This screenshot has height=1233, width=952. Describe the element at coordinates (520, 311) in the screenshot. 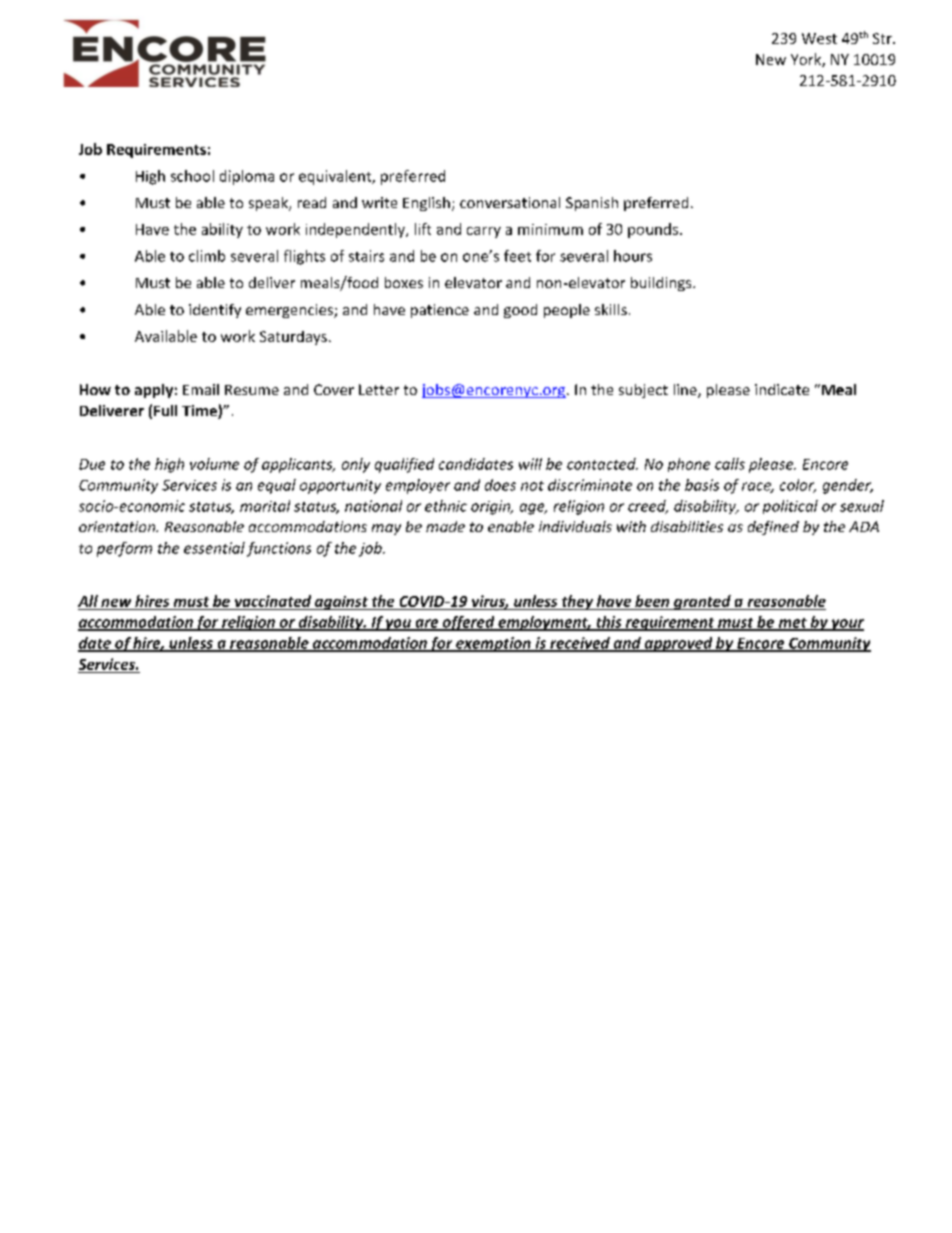

I see `good` at that location.
